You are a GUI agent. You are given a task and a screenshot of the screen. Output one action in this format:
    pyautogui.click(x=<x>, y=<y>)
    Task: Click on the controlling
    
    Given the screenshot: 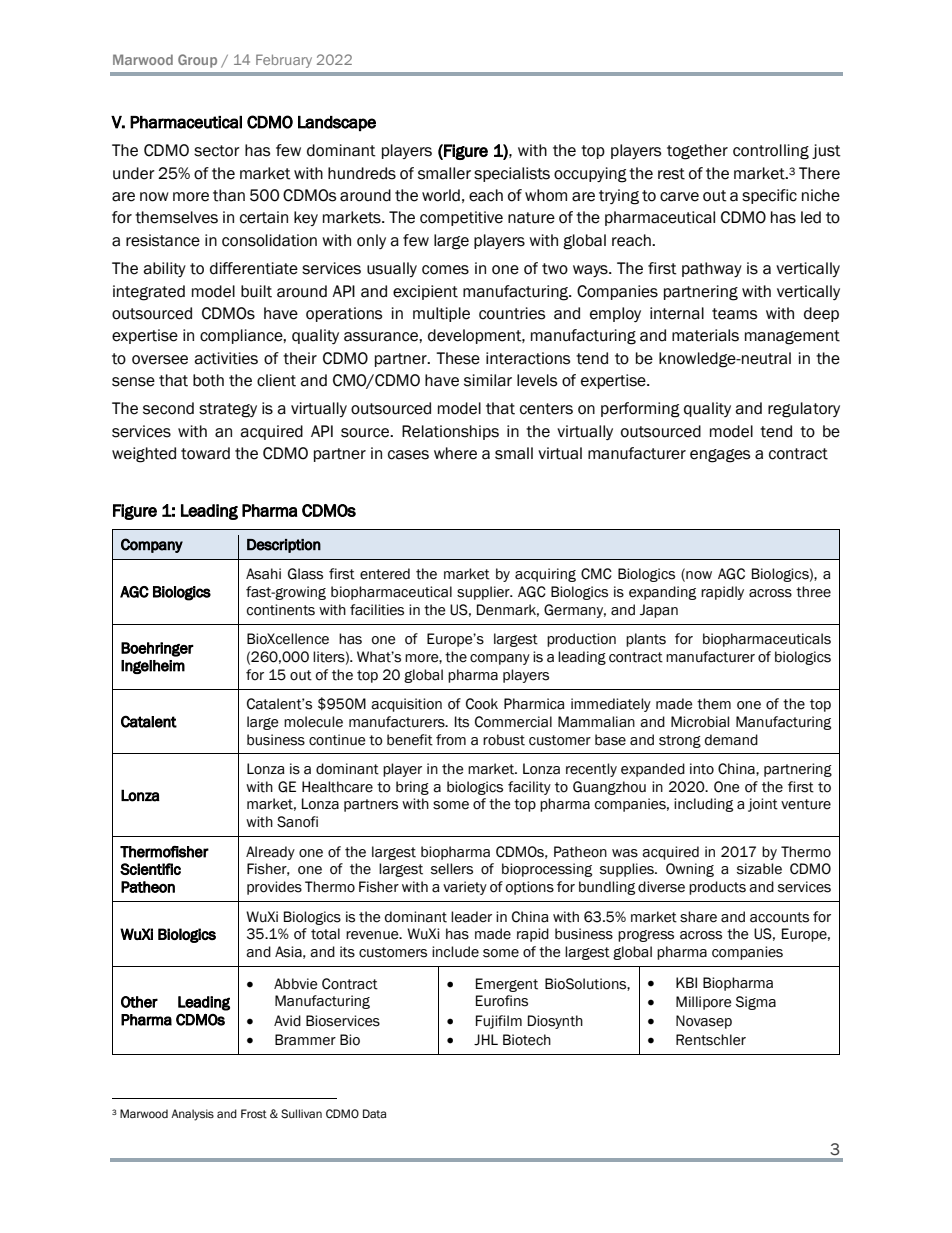 What is the action you would take?
    pyautogui.click(x=771, y=152)
